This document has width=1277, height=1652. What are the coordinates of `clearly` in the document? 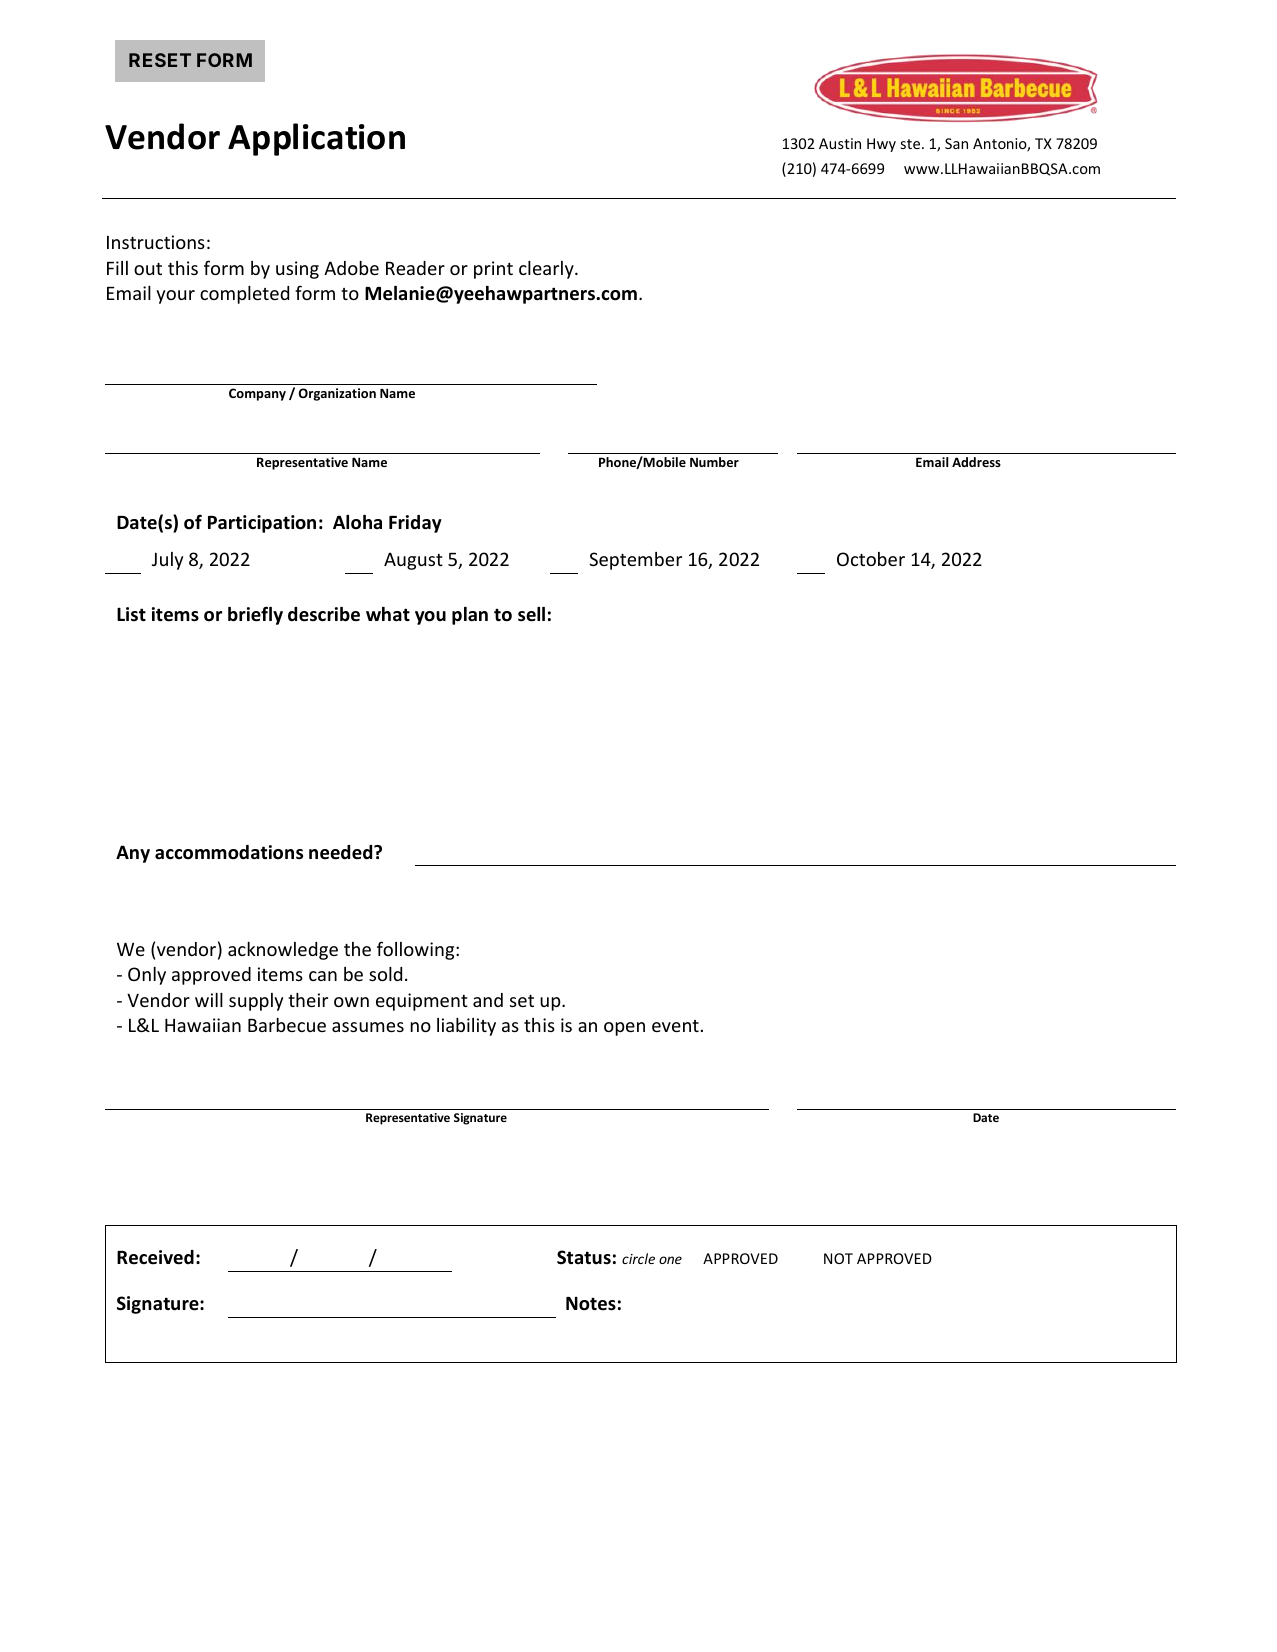 It's located at (547, 270).
